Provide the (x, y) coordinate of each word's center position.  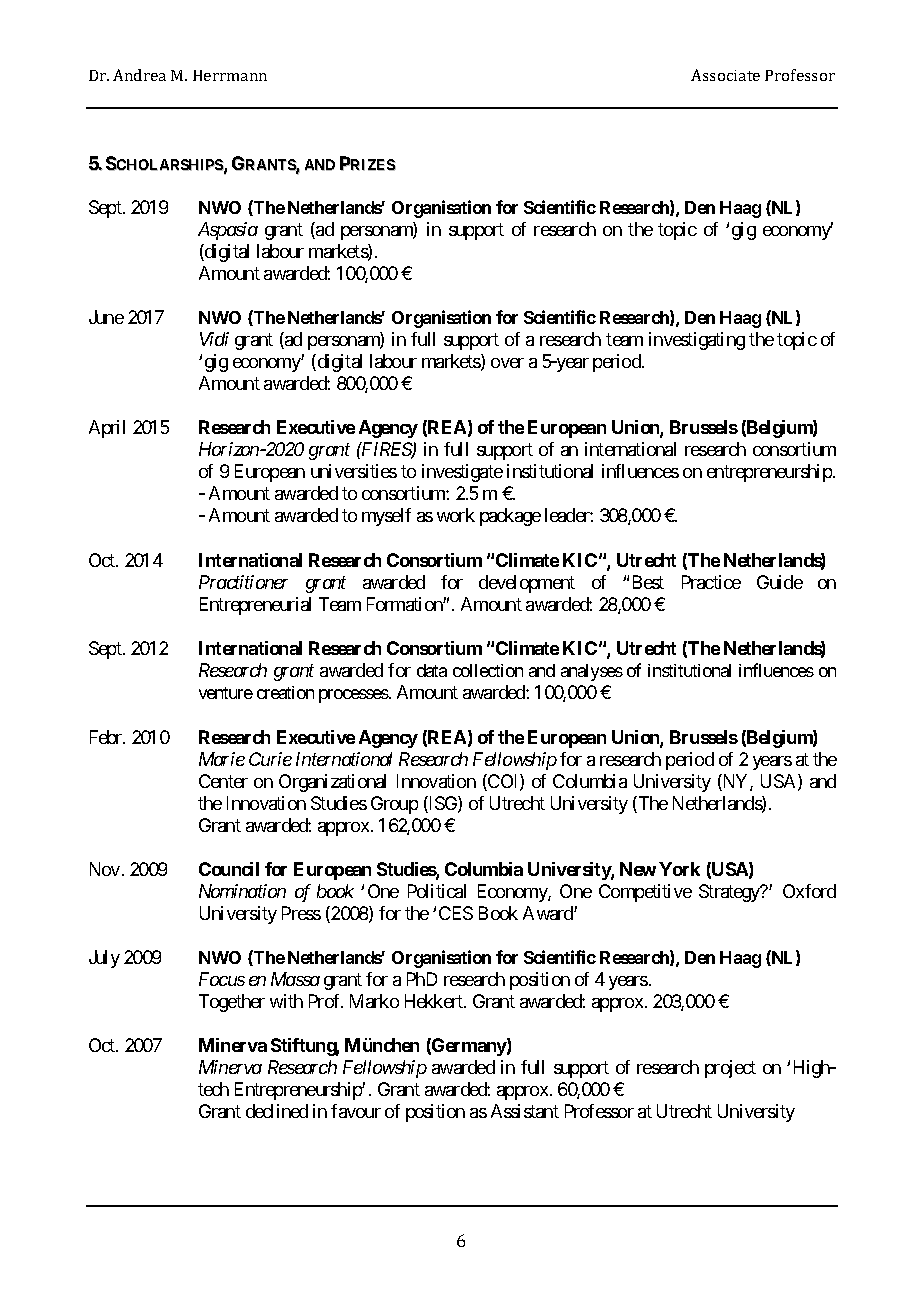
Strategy (730, 893)
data (432, 670)
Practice (711, 582)
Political (437, 891)
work (456, 515)
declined (277, 1111)
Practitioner (243, 582)
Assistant (525, 1111)
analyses (592, 672)
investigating (697, 341)
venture (226, 693)
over (507, 363)
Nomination (242, 891)
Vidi (214, 339)
